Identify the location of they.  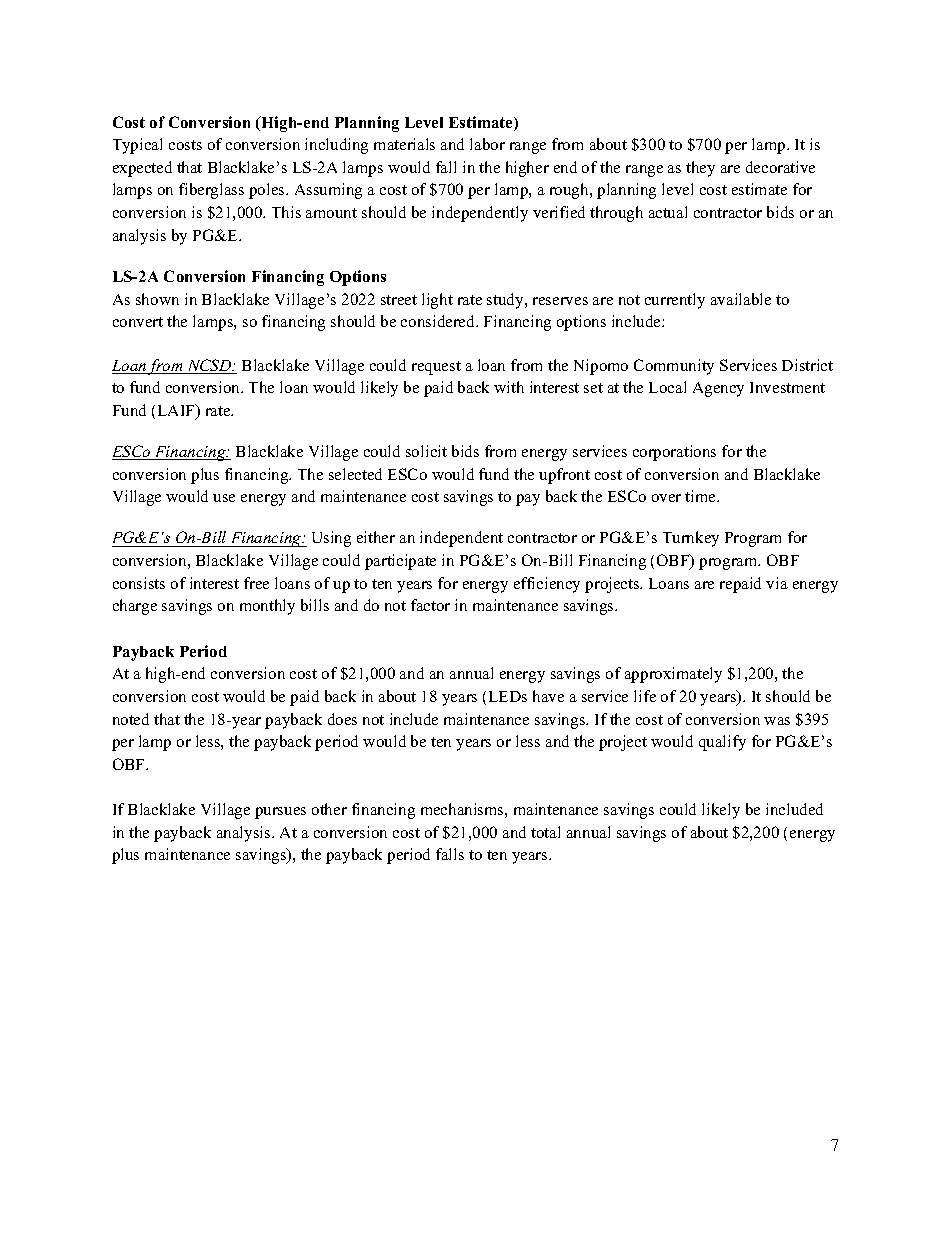
(700, 169).
